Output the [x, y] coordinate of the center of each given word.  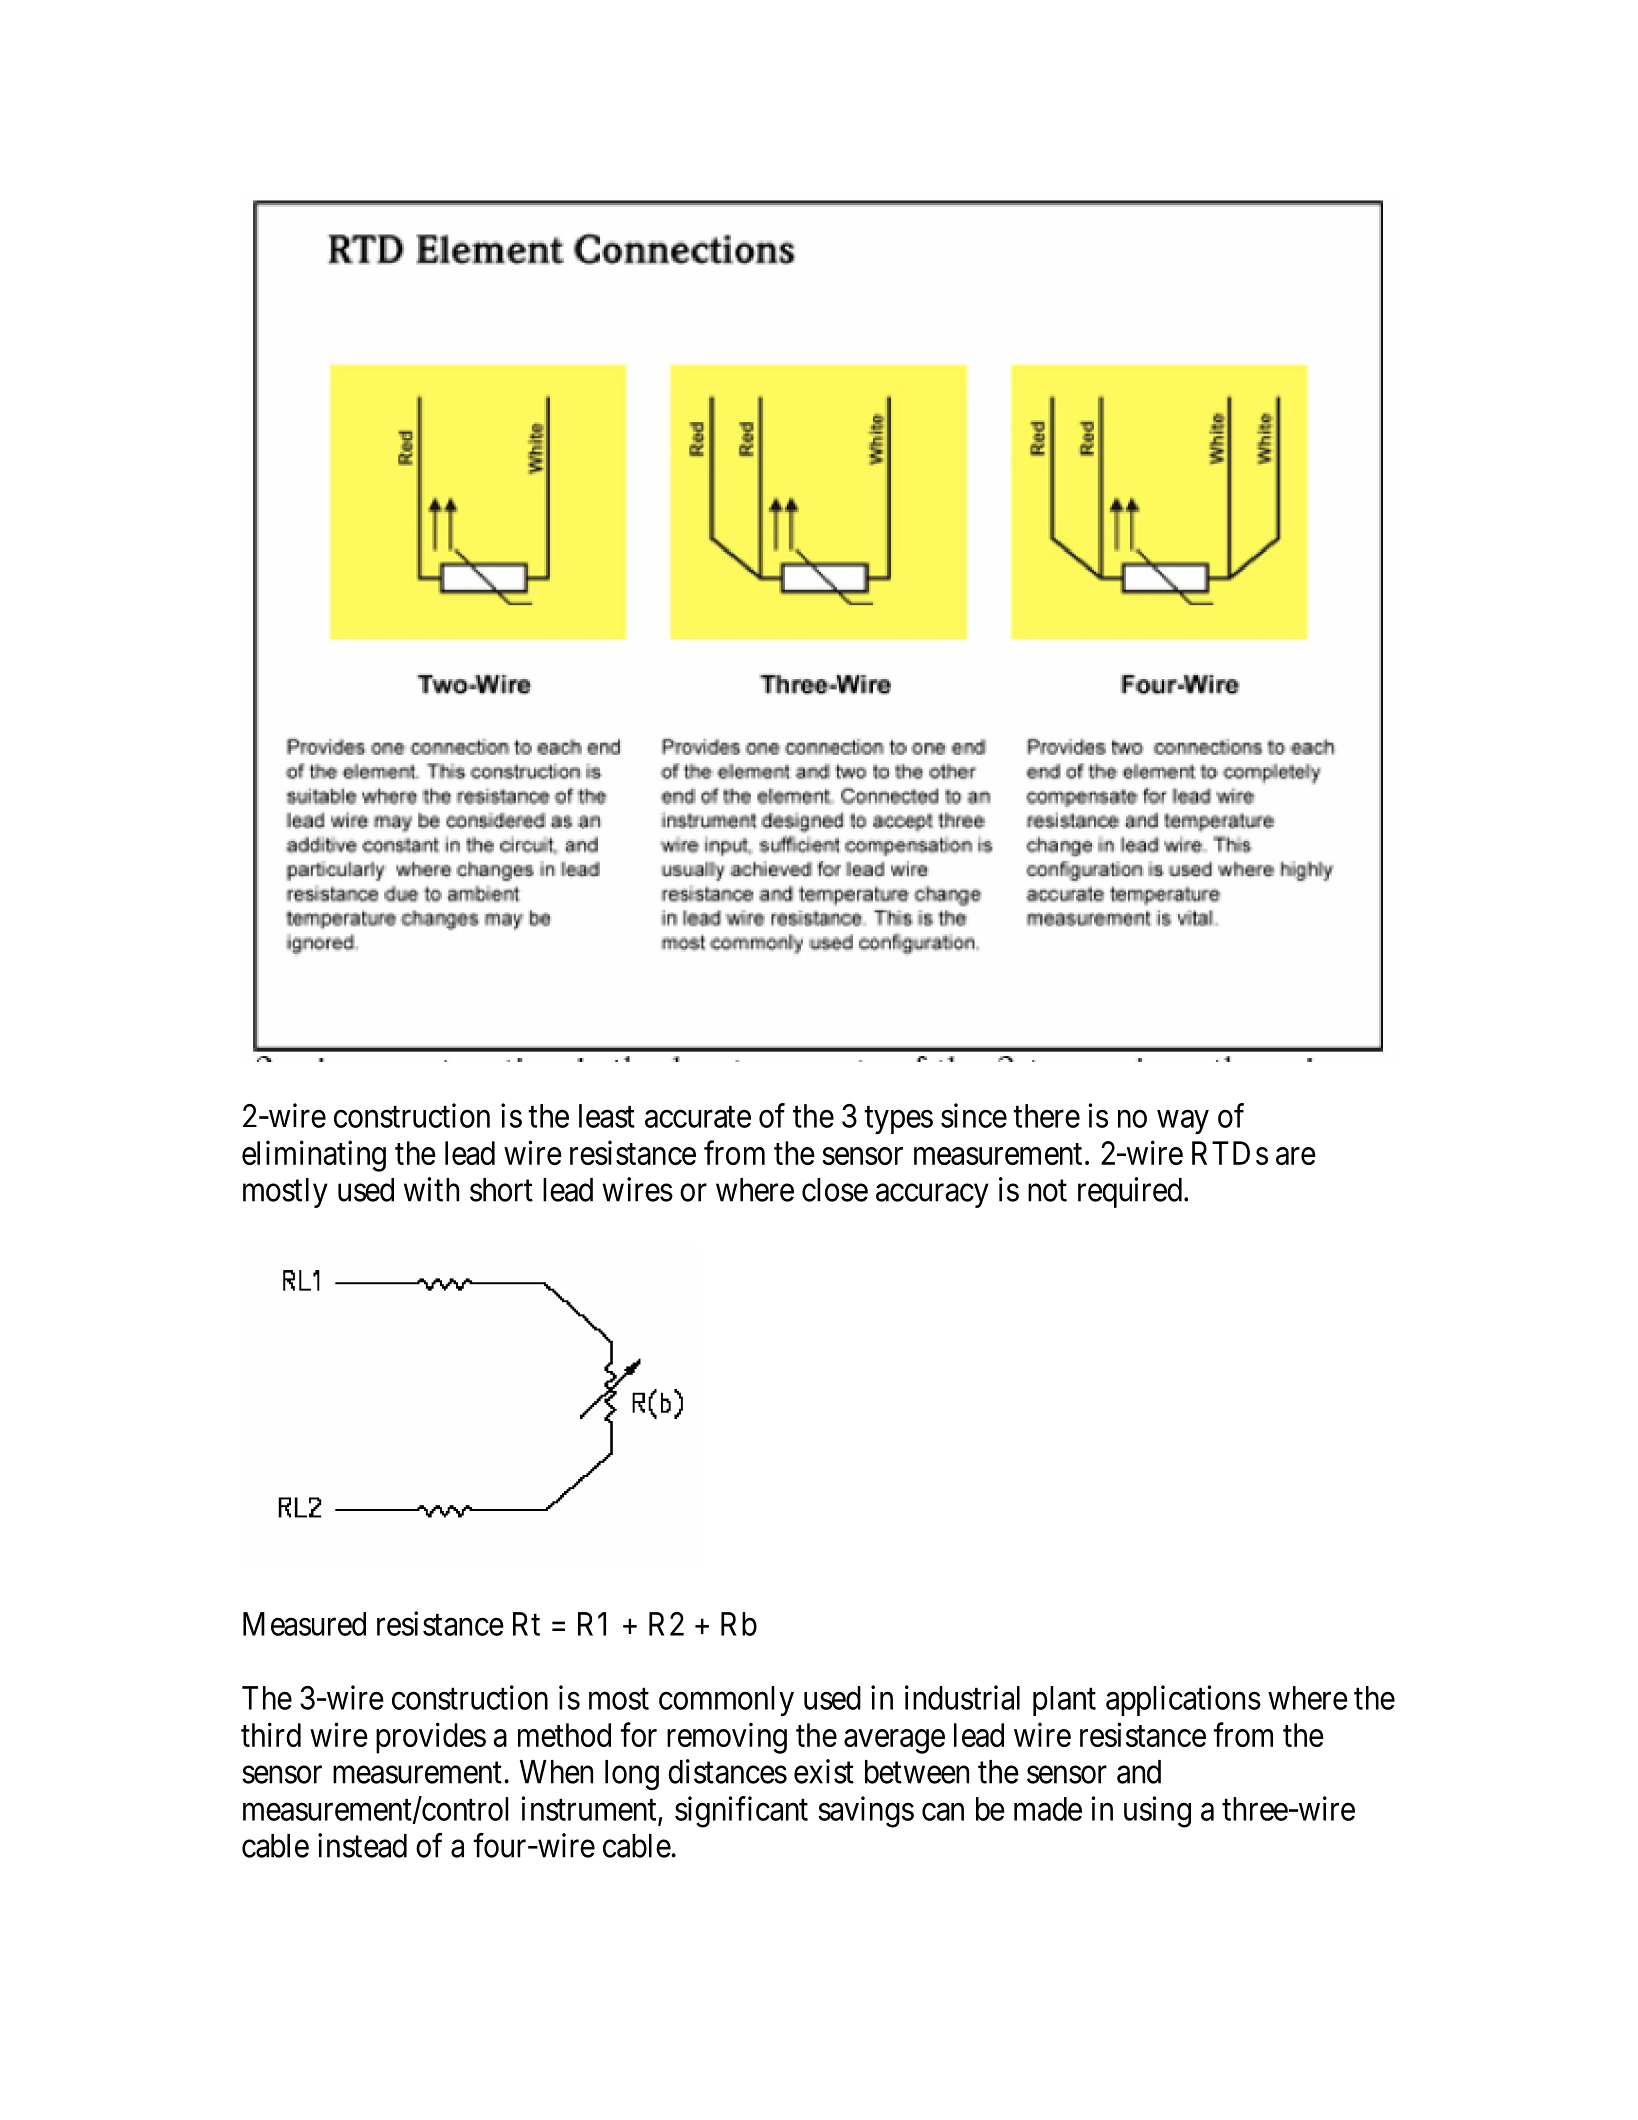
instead [362, 1845]
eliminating [314, 1156]
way [1183, 1122]
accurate [698, 1117]
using [1157, 1812]
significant [741, 1812]
